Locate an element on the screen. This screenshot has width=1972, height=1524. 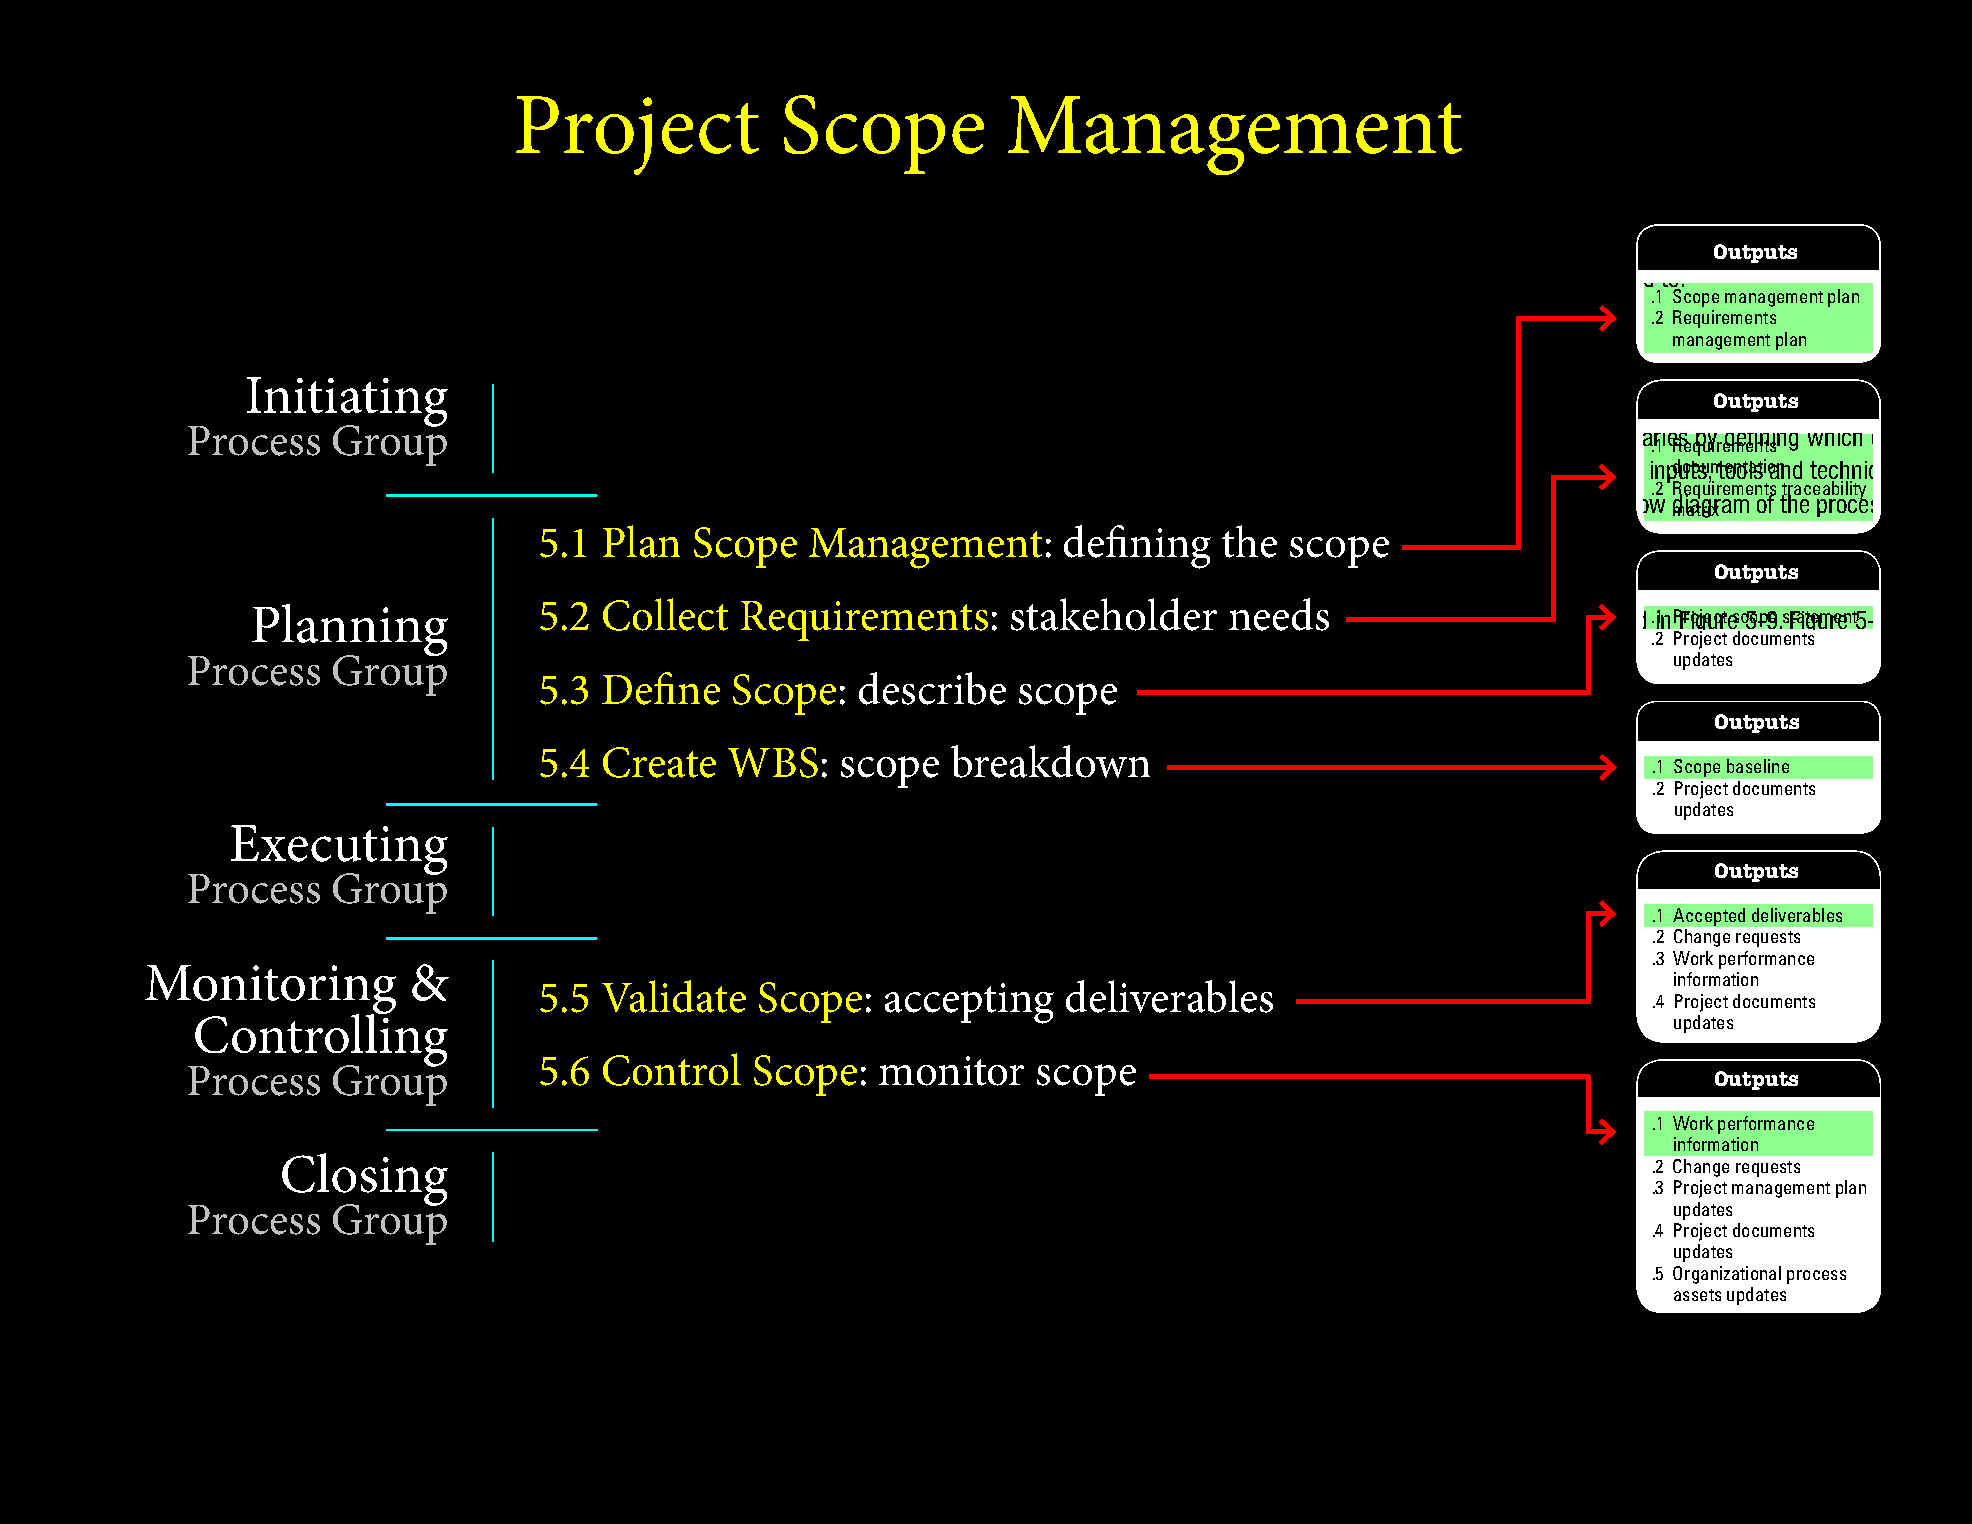
Initiating is located at coordinates (347, 403).
